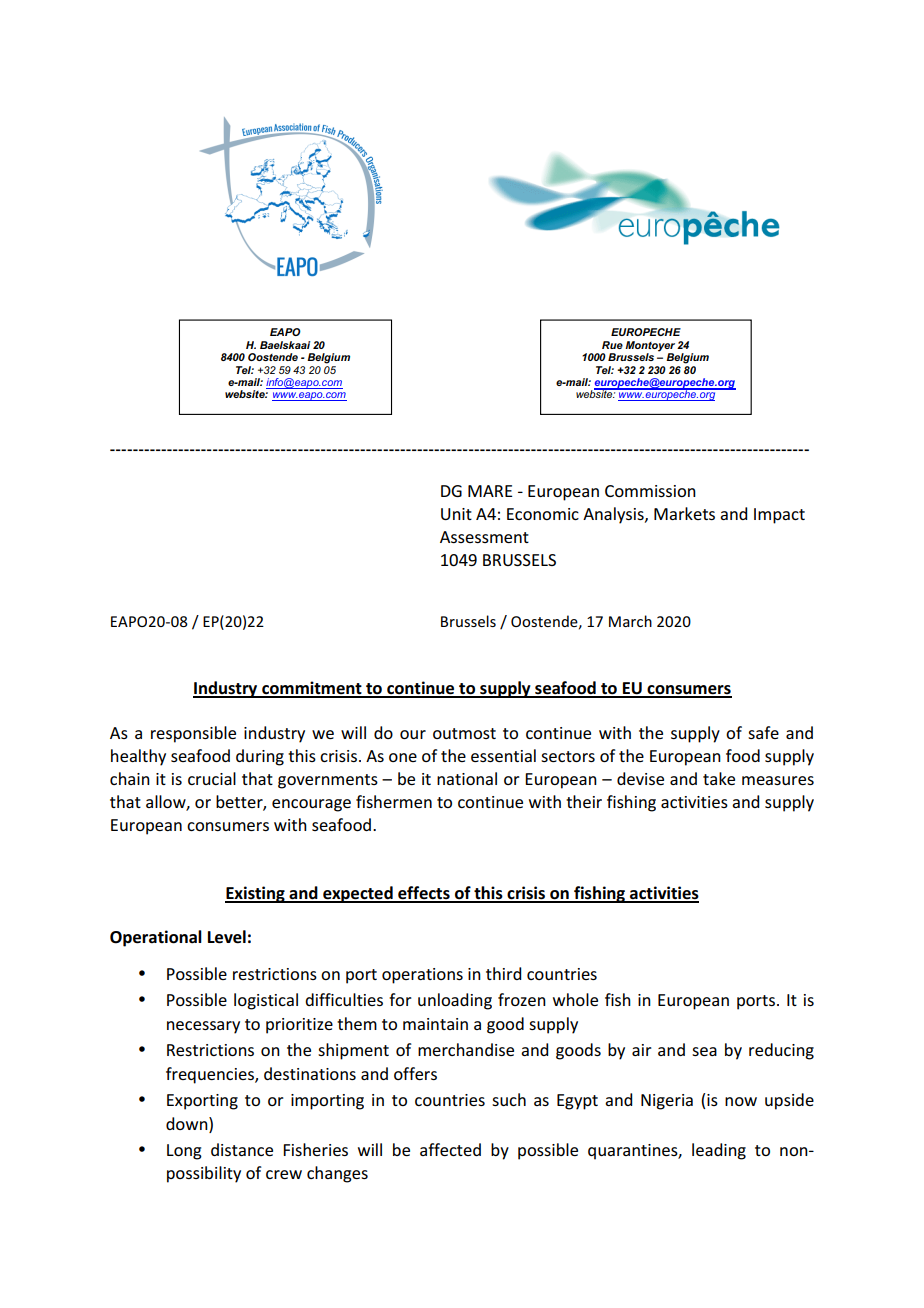 The image size is (924, 1308). What do you see at coordinates (684, 513) in the screenshot?
I see `Markets` at bounding box center [684, 513].
